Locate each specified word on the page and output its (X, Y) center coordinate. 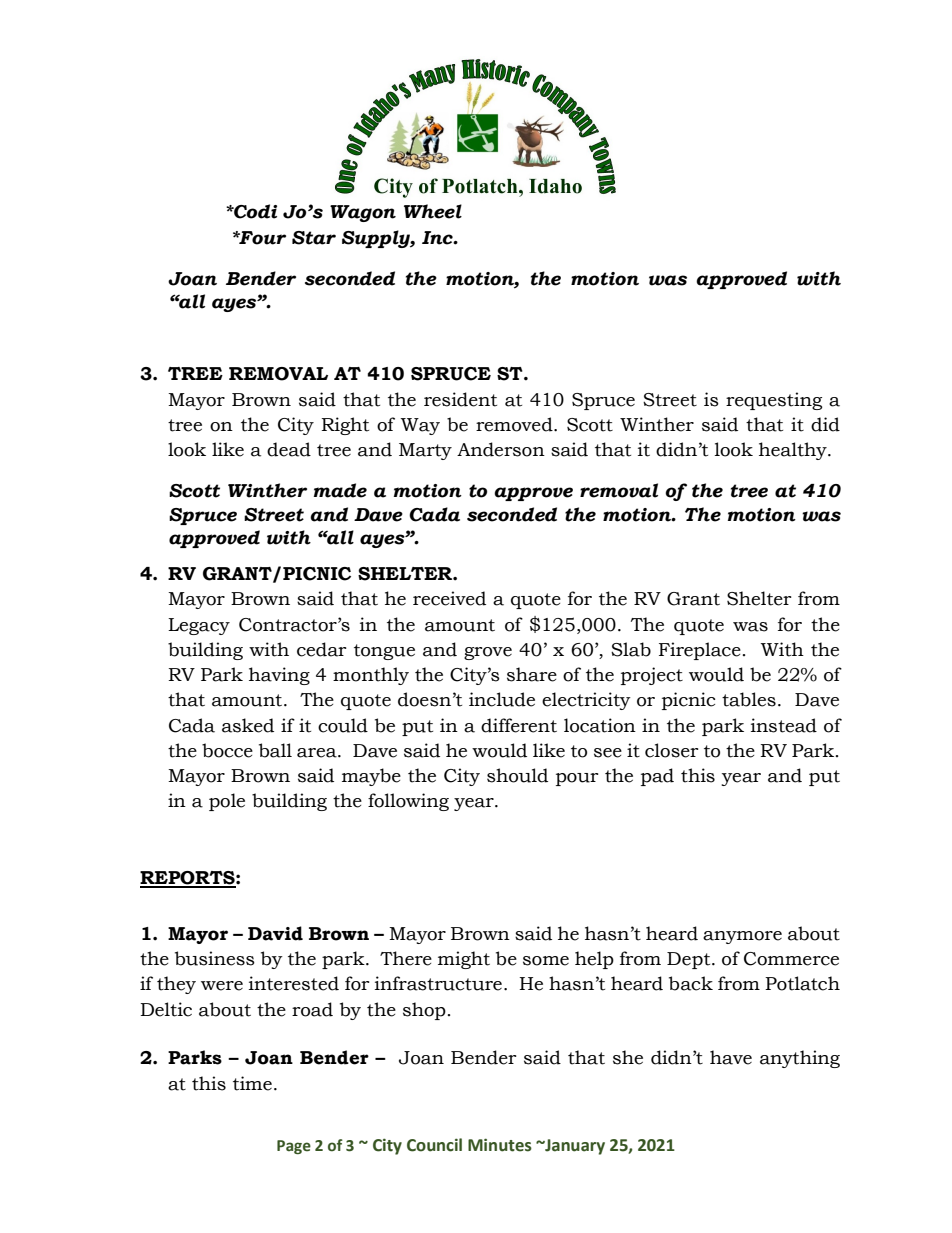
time (252, 1083)
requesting (774, 401)
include (502, 699)
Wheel (433, 211)
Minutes (500, 1145)
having (279, 676)
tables (749, 699)
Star (314, 238)
